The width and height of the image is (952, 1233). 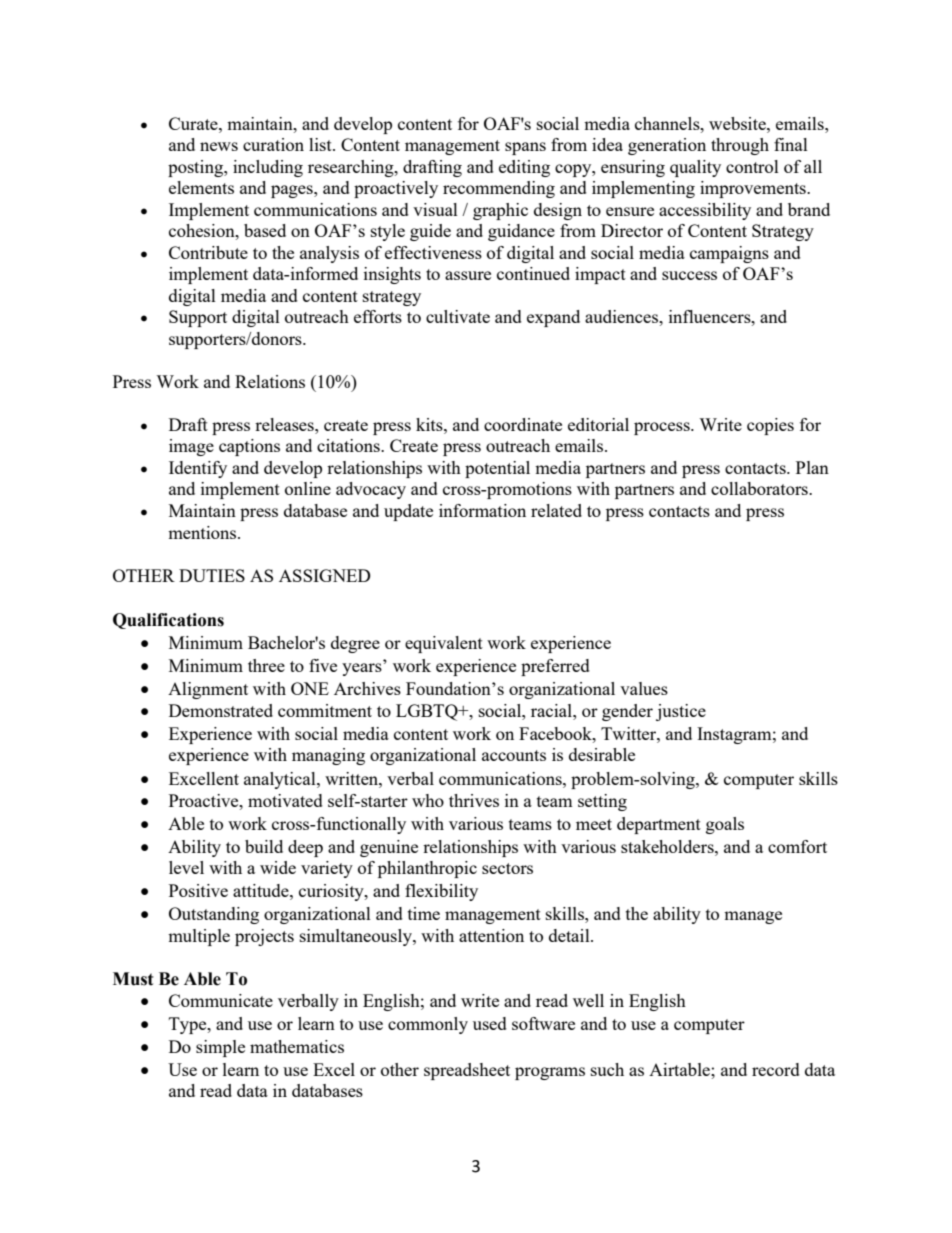 What do you see at coordinates (525, 148) in the image?
I see `spans` at bounding box center [525, 148].
